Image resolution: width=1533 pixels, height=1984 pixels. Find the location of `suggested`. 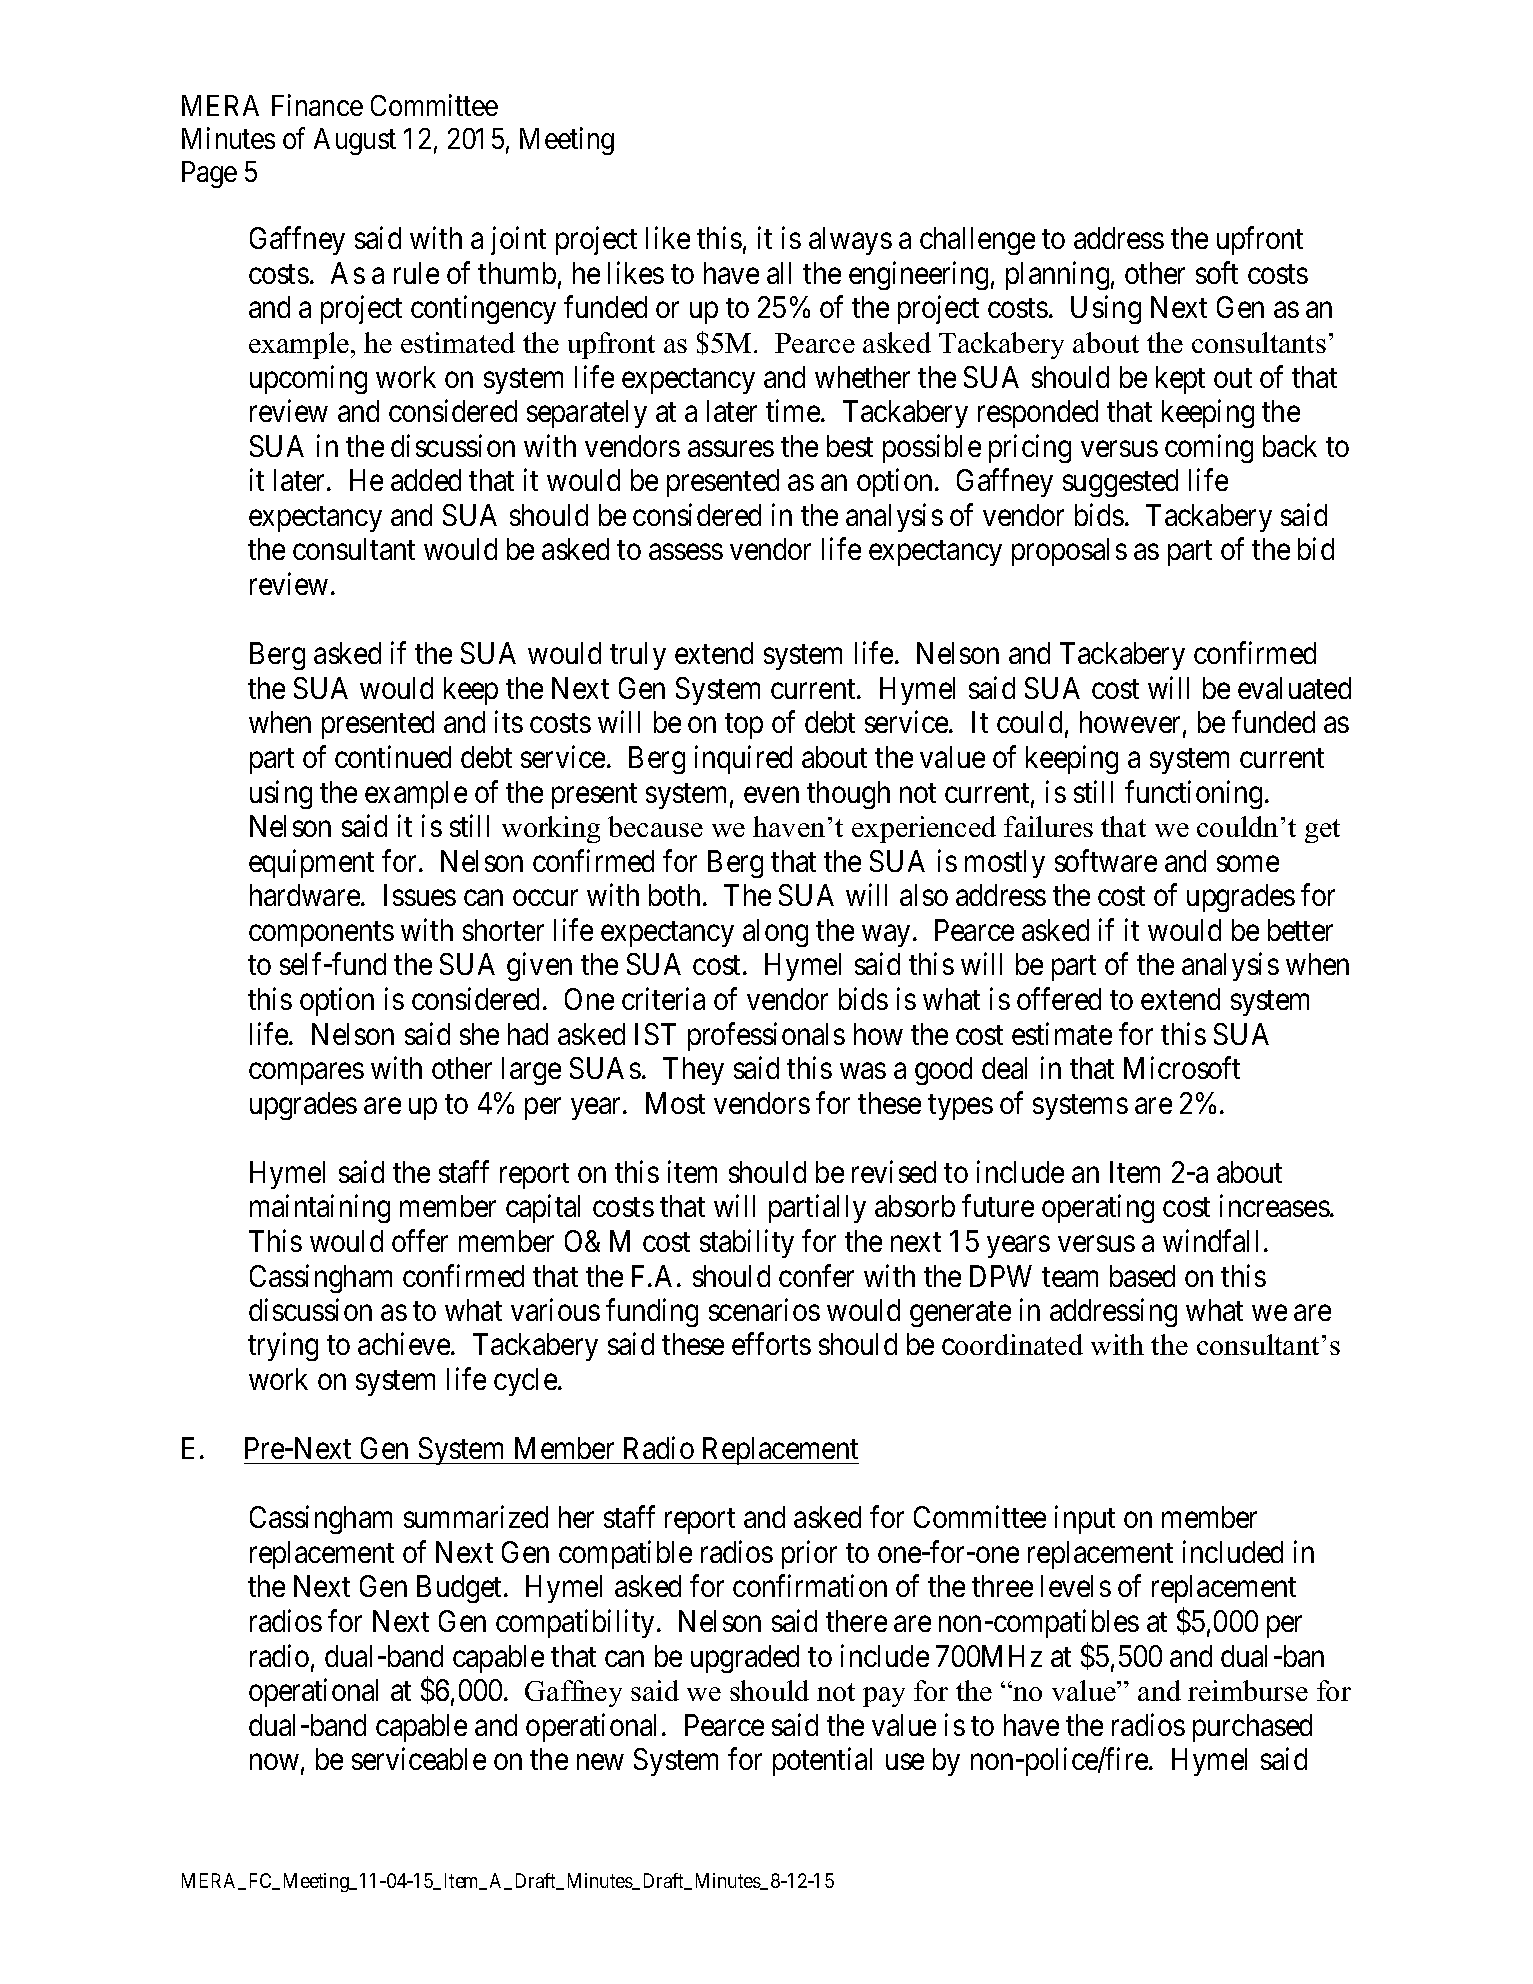

suggested is located at coordinates (1120, 483).
